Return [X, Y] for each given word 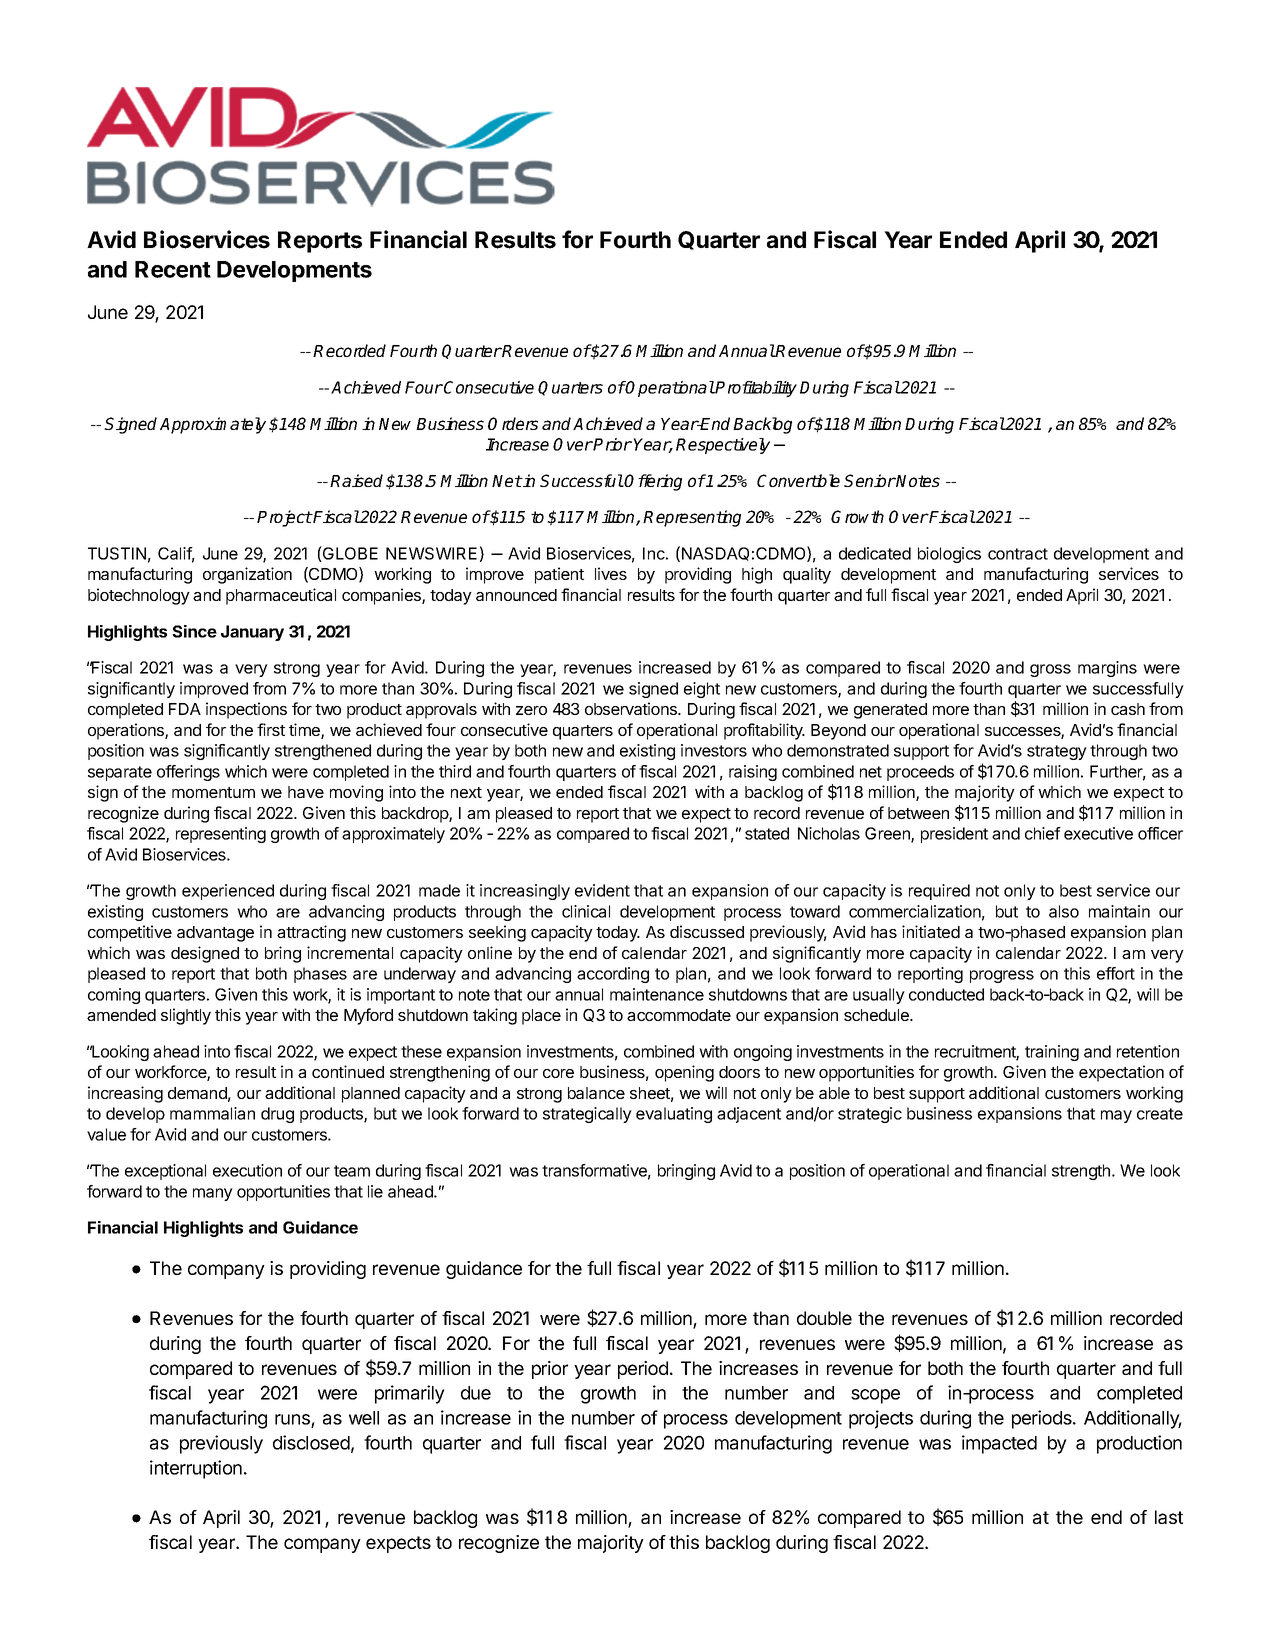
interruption [196, 1469]
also [1064, 911]
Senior [870, 480]
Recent [173, 269]
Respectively [723, 446]
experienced [228, 892]
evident [602, 890]
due [476, 1393]
